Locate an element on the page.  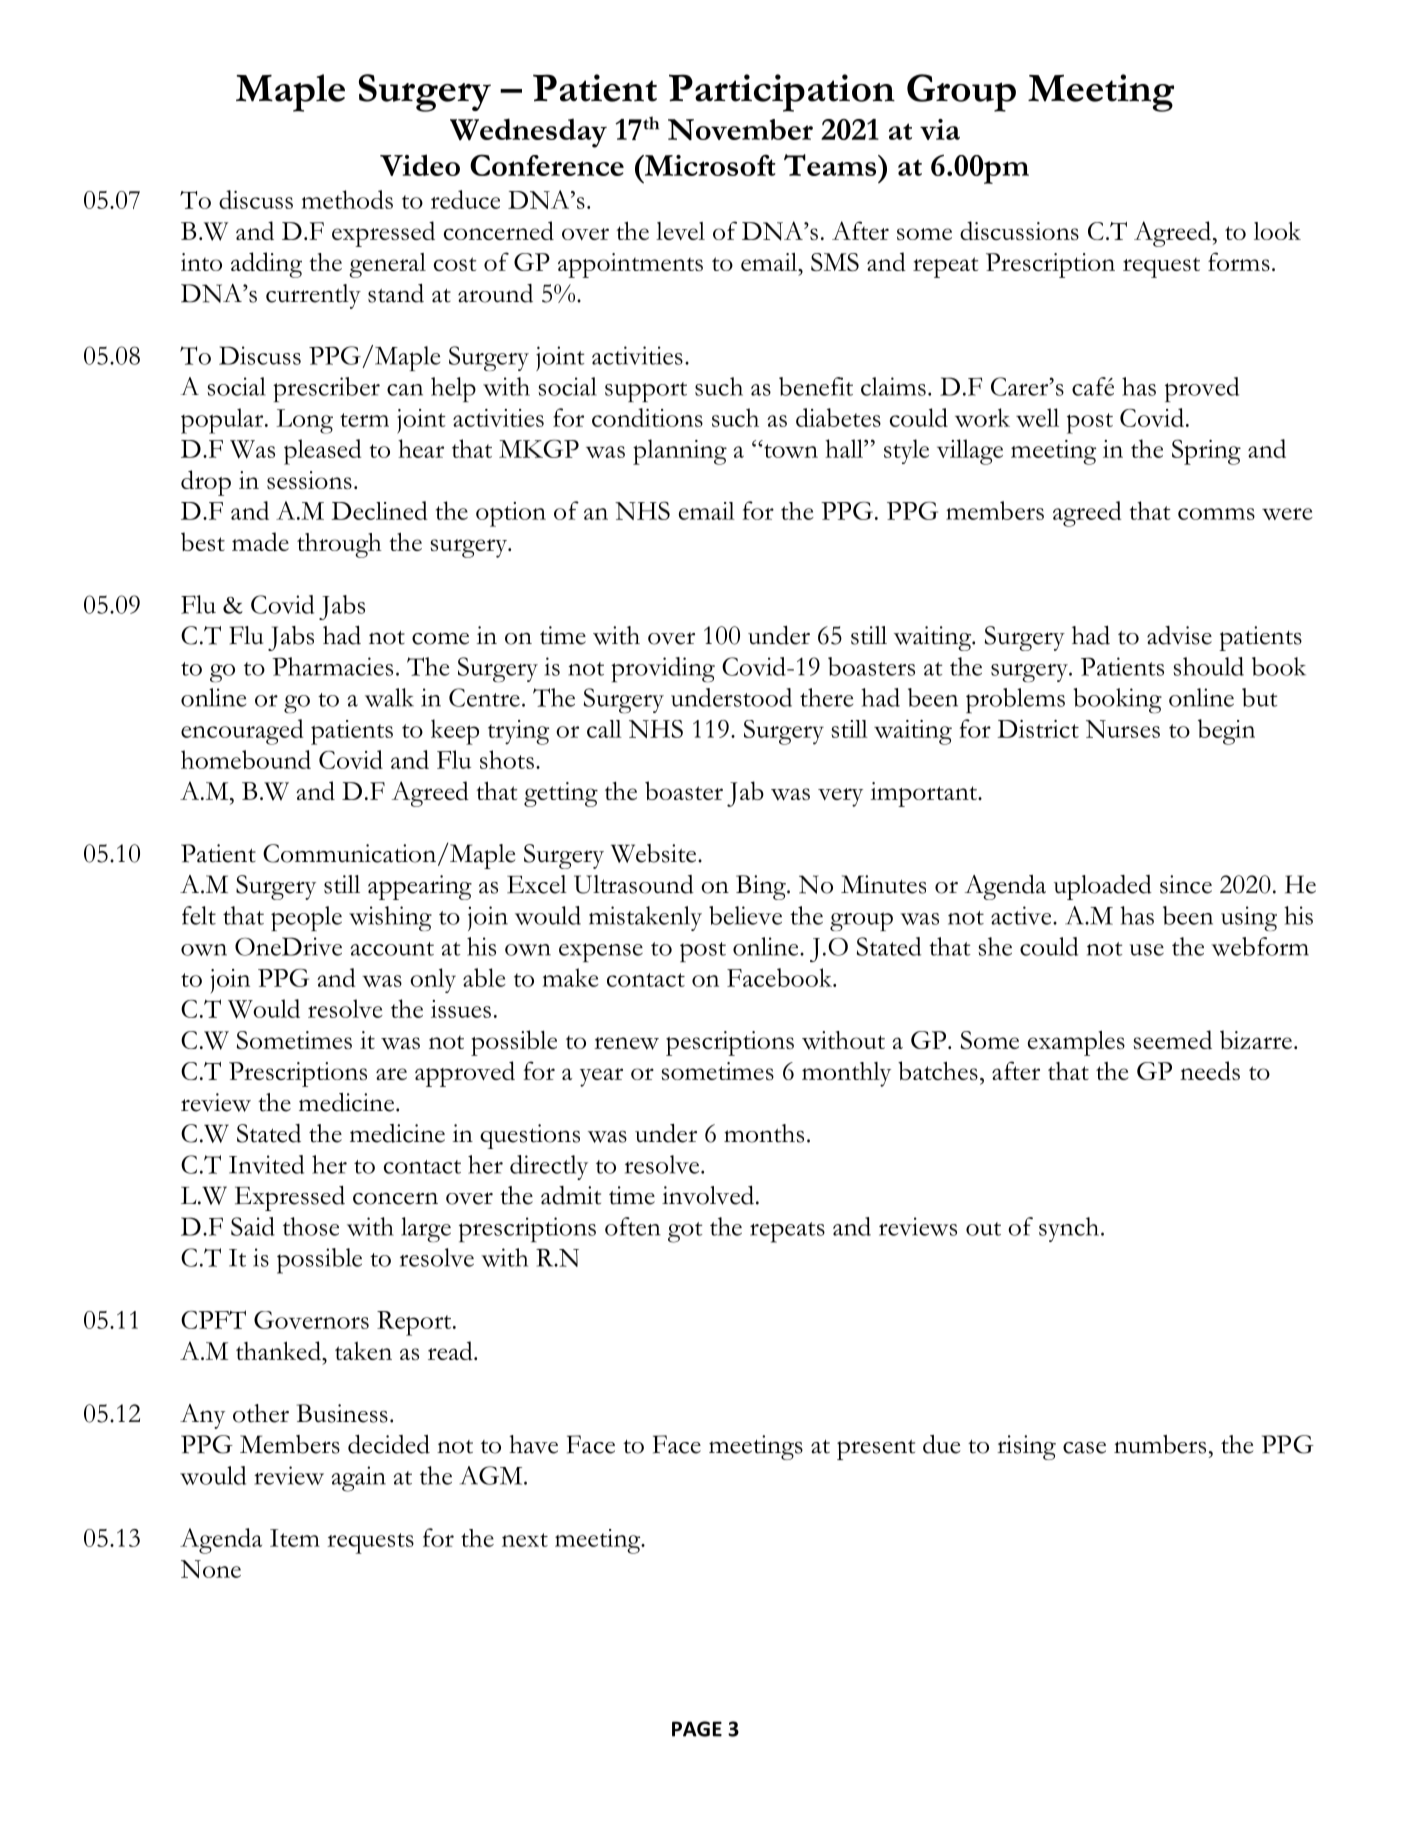
Pharmacies is located at coordinates (332, 666).
